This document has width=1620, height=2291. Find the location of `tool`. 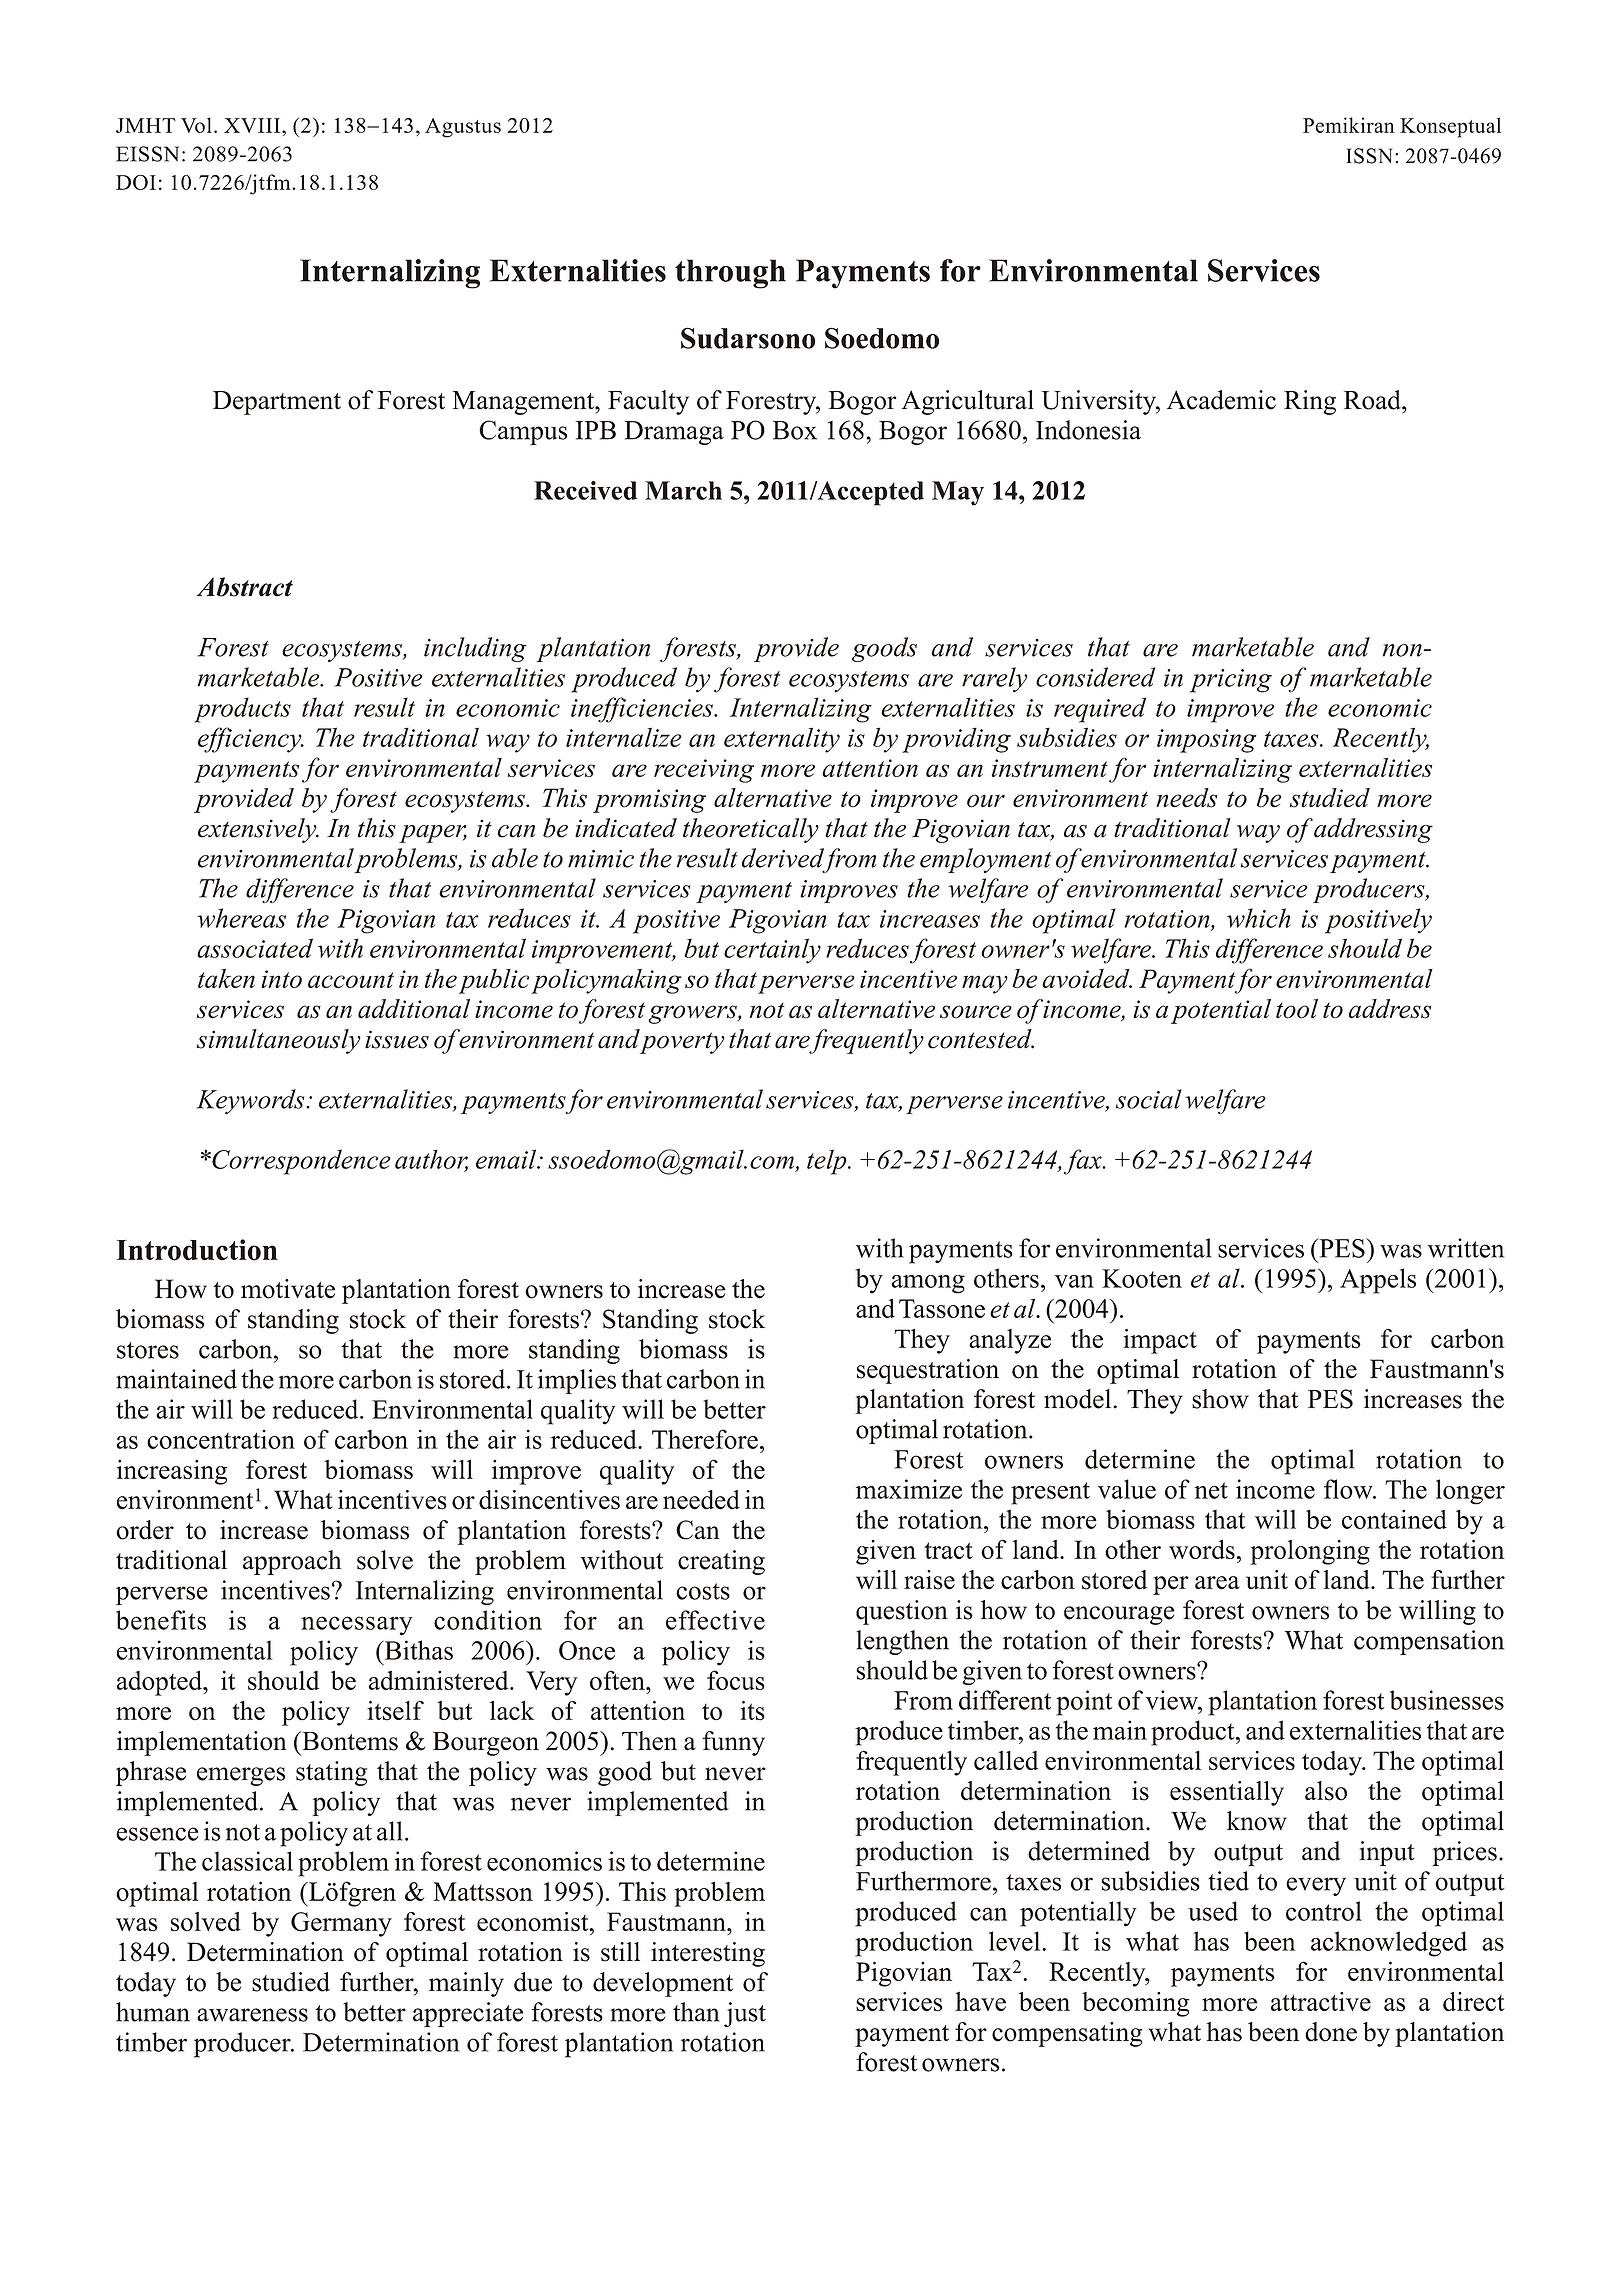

tool is located at coordinates (1297, 1009).
